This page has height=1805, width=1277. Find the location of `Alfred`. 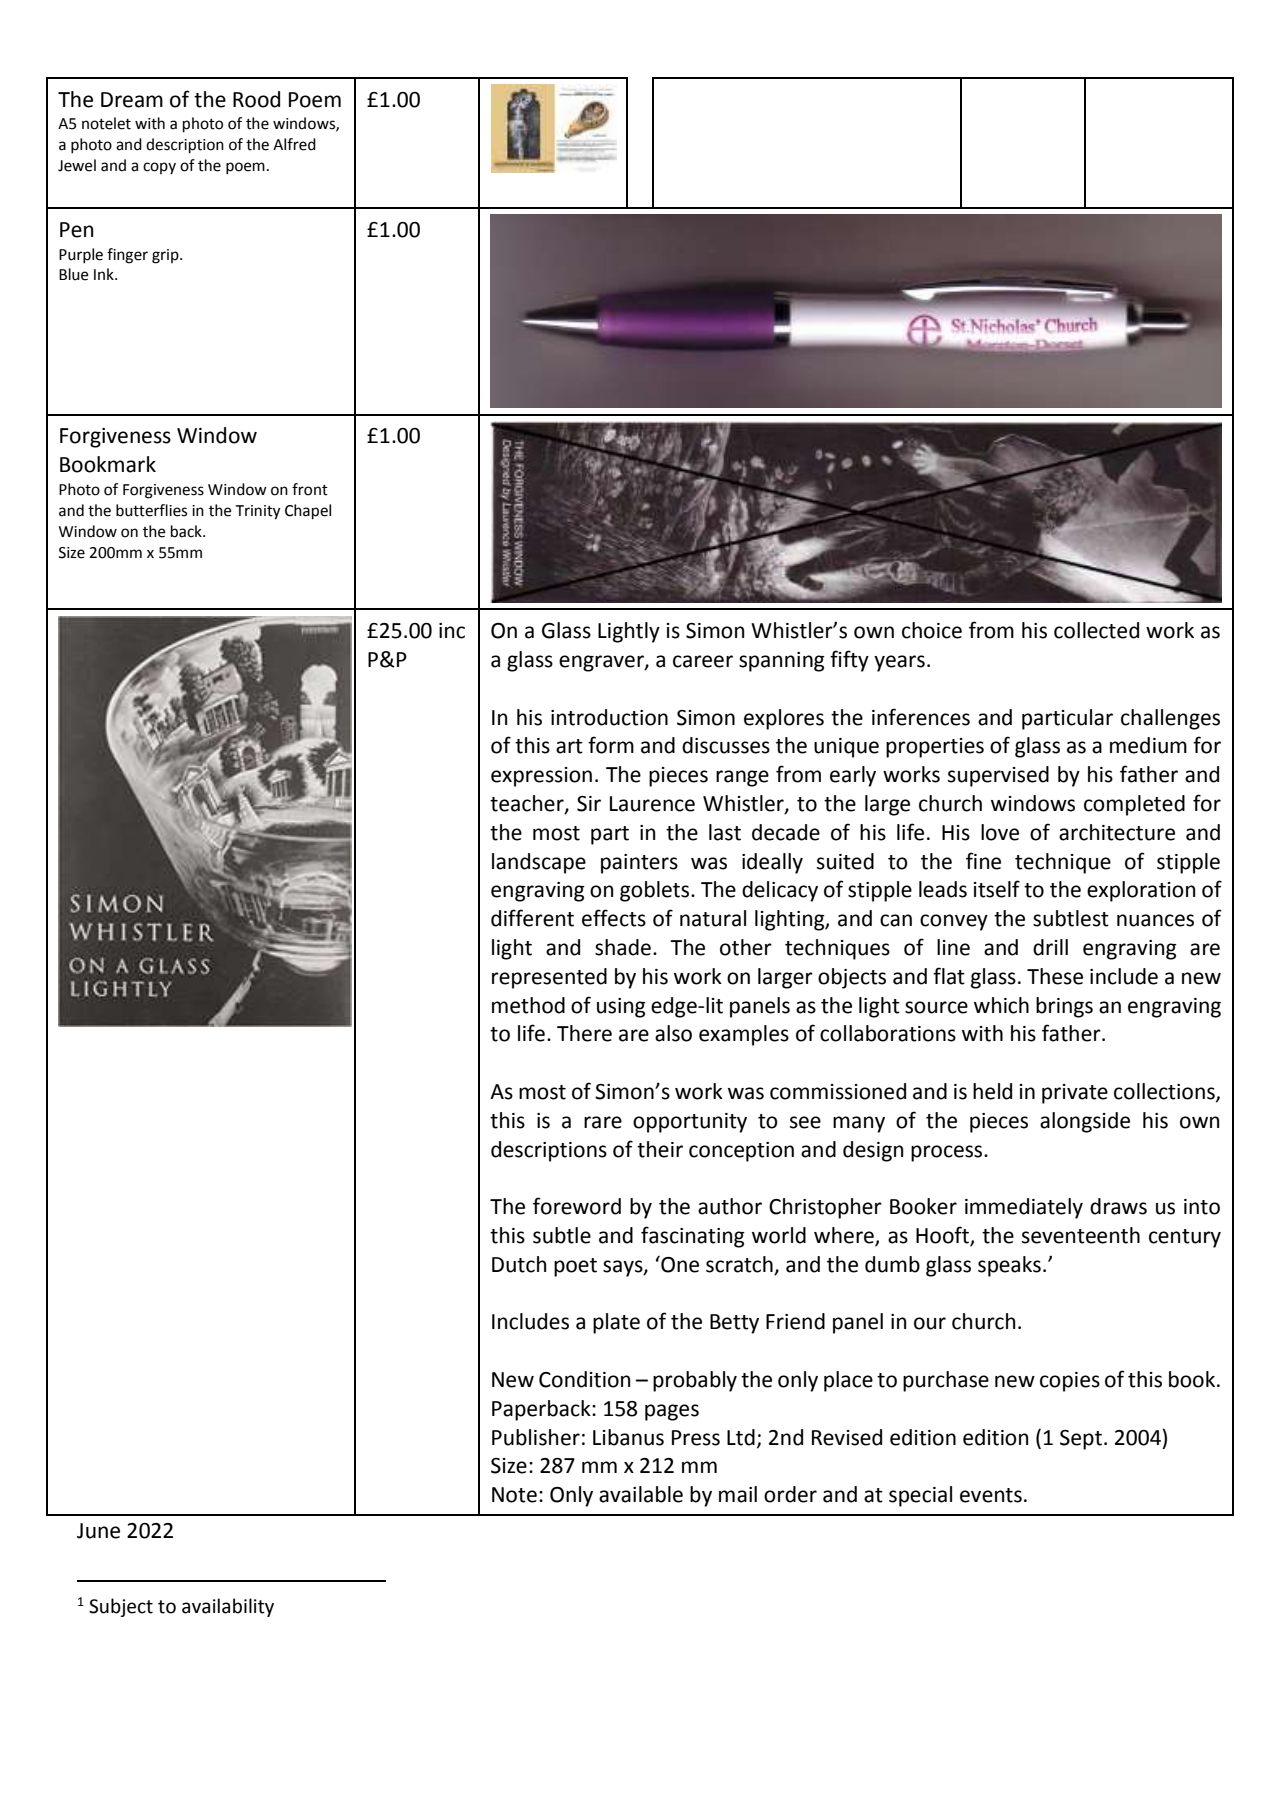

Alfred is located at coordinates (294, 144).
